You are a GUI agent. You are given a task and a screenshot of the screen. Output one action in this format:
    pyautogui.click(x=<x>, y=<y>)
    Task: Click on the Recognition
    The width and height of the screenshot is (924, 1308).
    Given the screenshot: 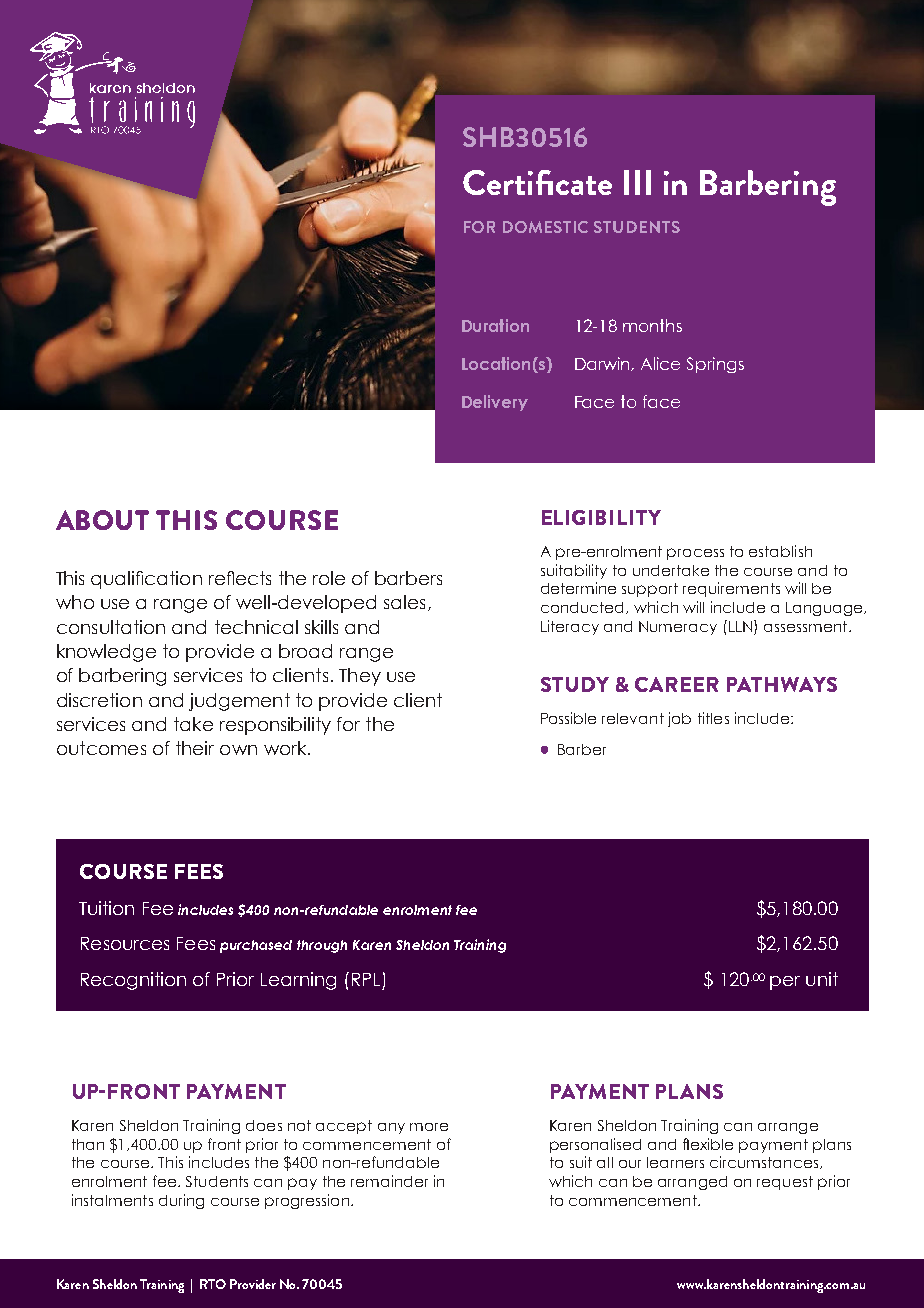 What is the action you would take?
    pyautogui.click(x=133, y=981)
